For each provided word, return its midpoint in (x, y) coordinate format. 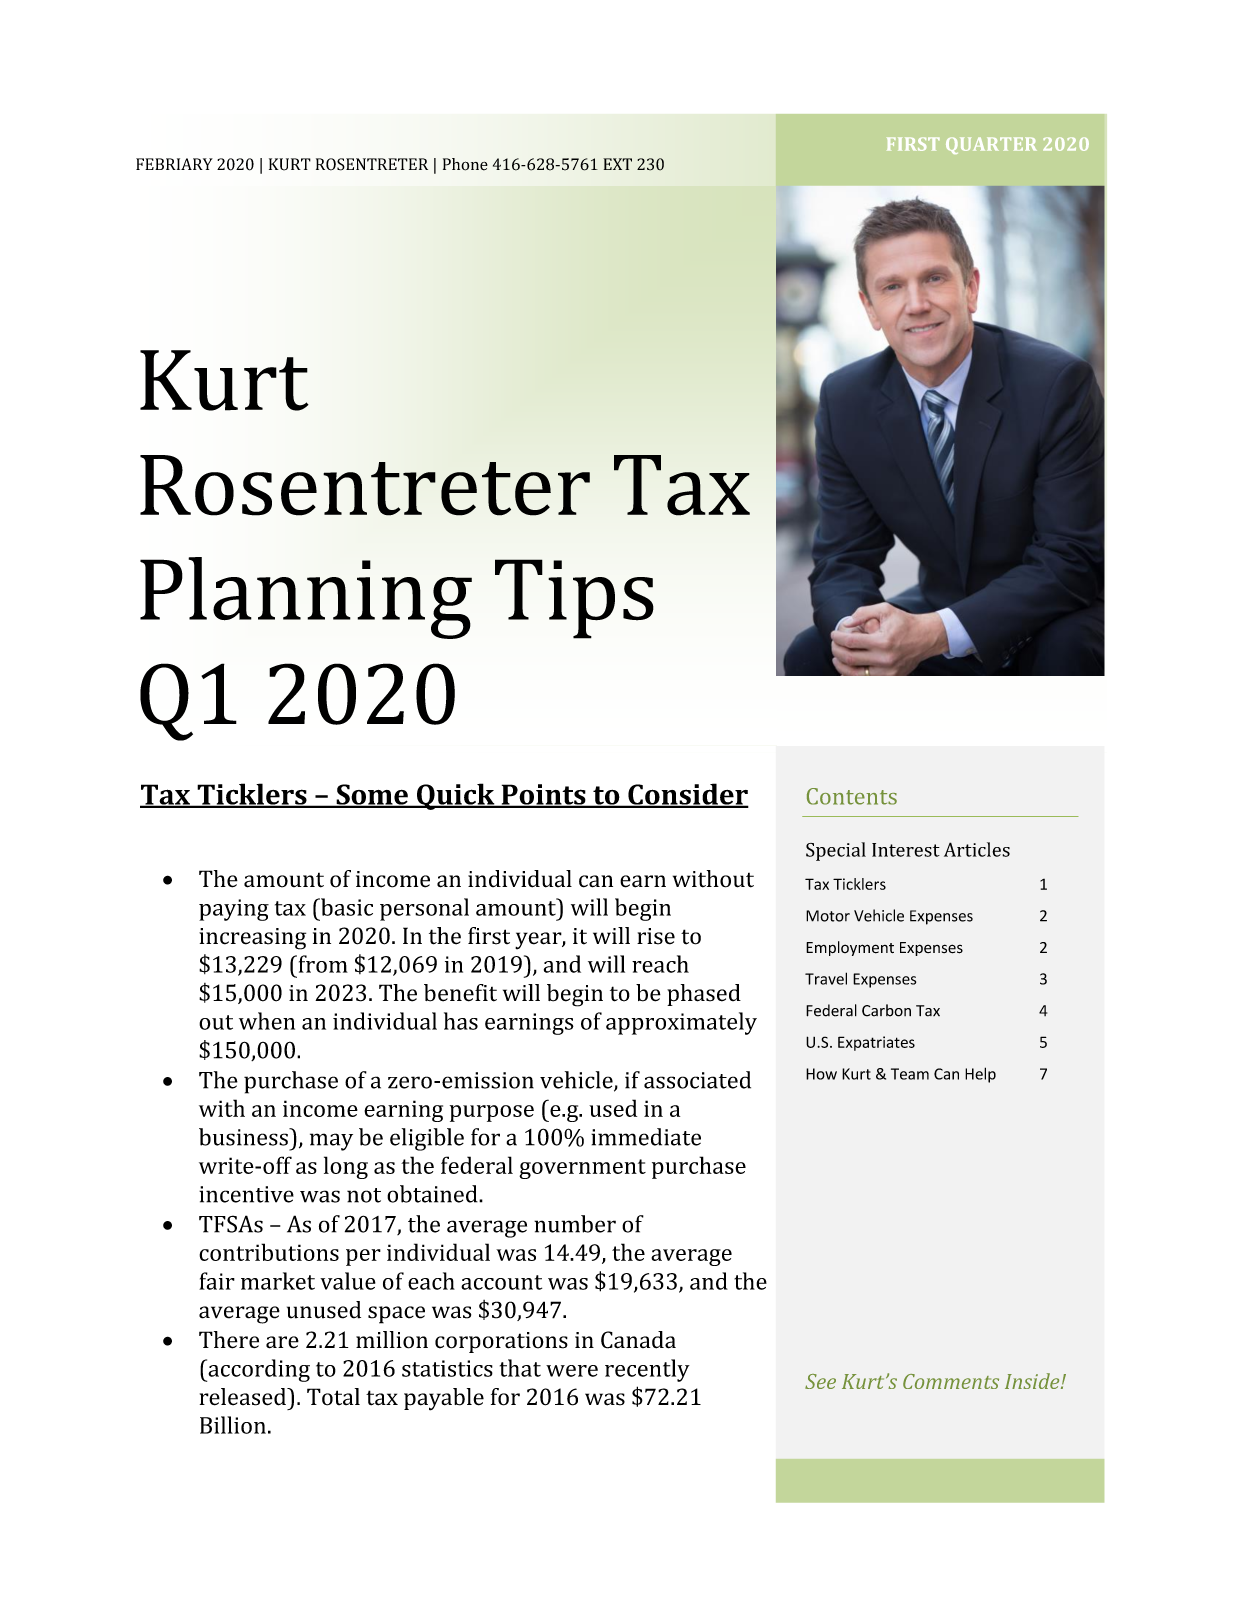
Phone (465, 164)
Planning (306, 598)
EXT (617, 164)
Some (372, 795)
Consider (687, 795)
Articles (977, 849)
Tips (574, 599)
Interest (906, 850)
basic (346, 907)
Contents (852, 796)
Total (333, 1397)
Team (910, 1074)
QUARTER (991, 145)
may (331, 1142)
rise (656, 936)
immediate (646, 1137)
